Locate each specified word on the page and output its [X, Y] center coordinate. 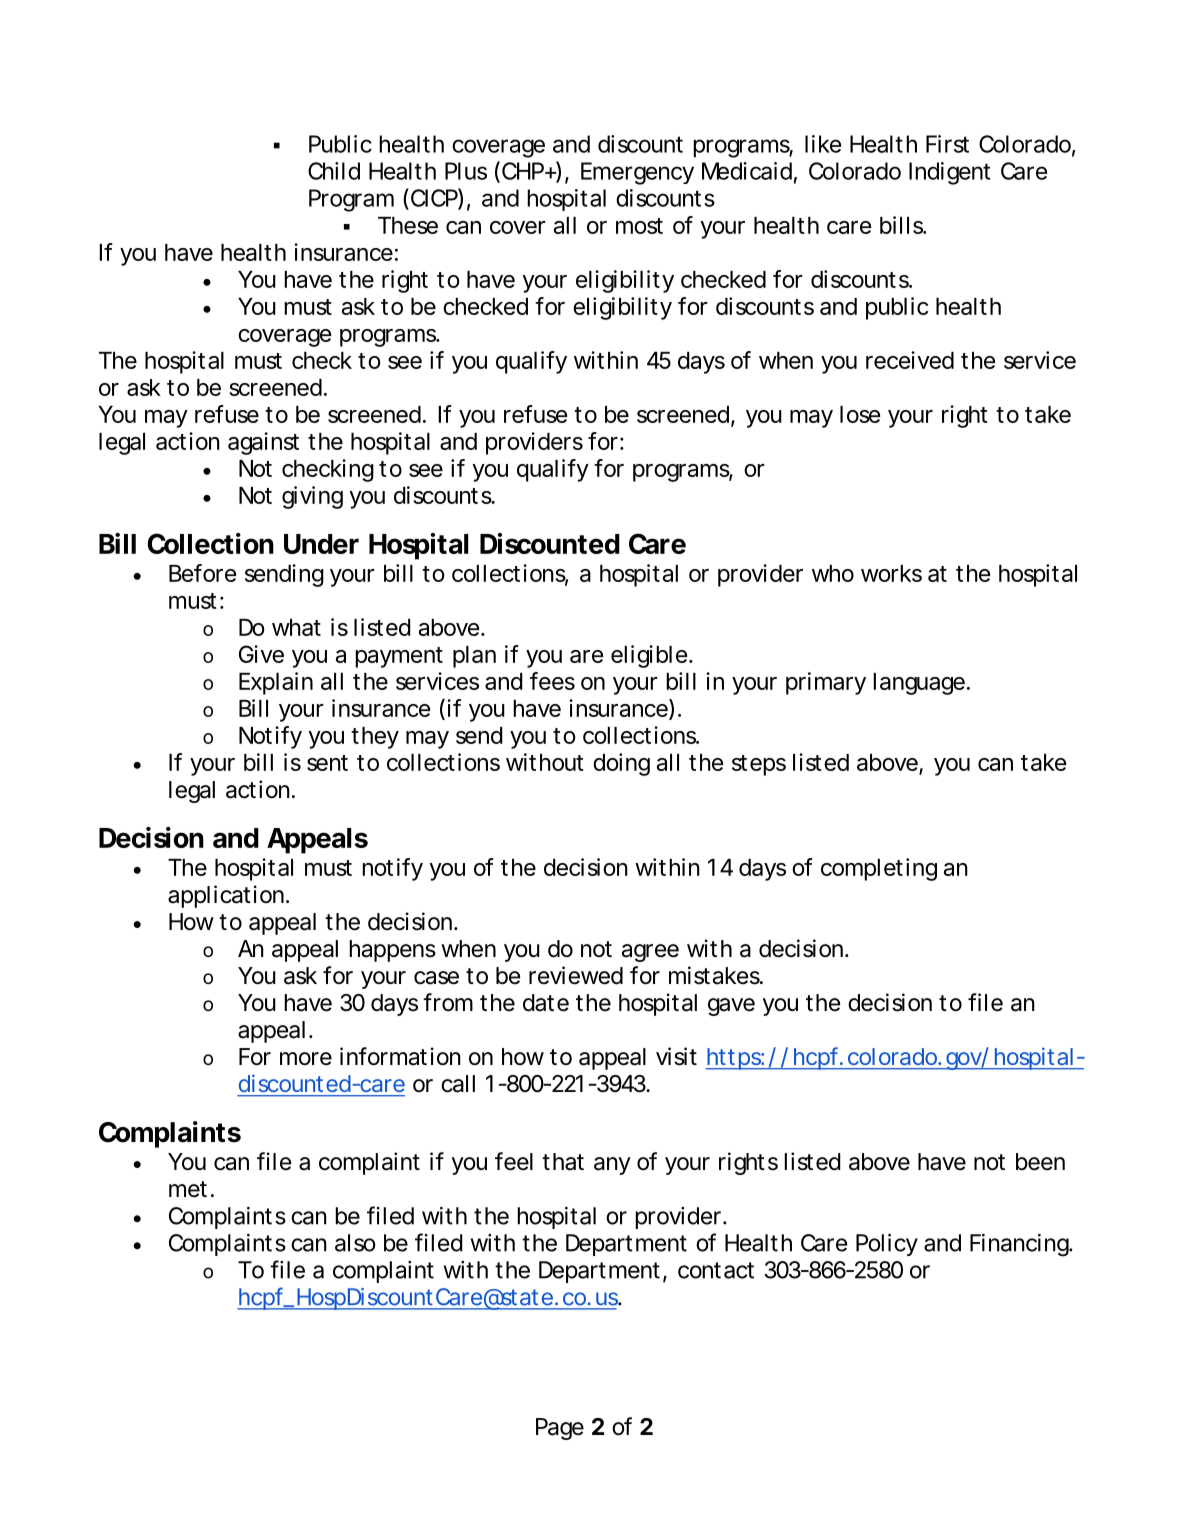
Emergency [637, 173]
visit [676, 1056]
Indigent [949, 173]
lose [860, 414]
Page [560, 1429]
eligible [649, 656]
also [355, 1243]
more [306, 1059]
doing [621, 764]
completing [879, 869]
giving [312, 497]
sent [327, 763]
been [1040, 1162]
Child [334, 171]
